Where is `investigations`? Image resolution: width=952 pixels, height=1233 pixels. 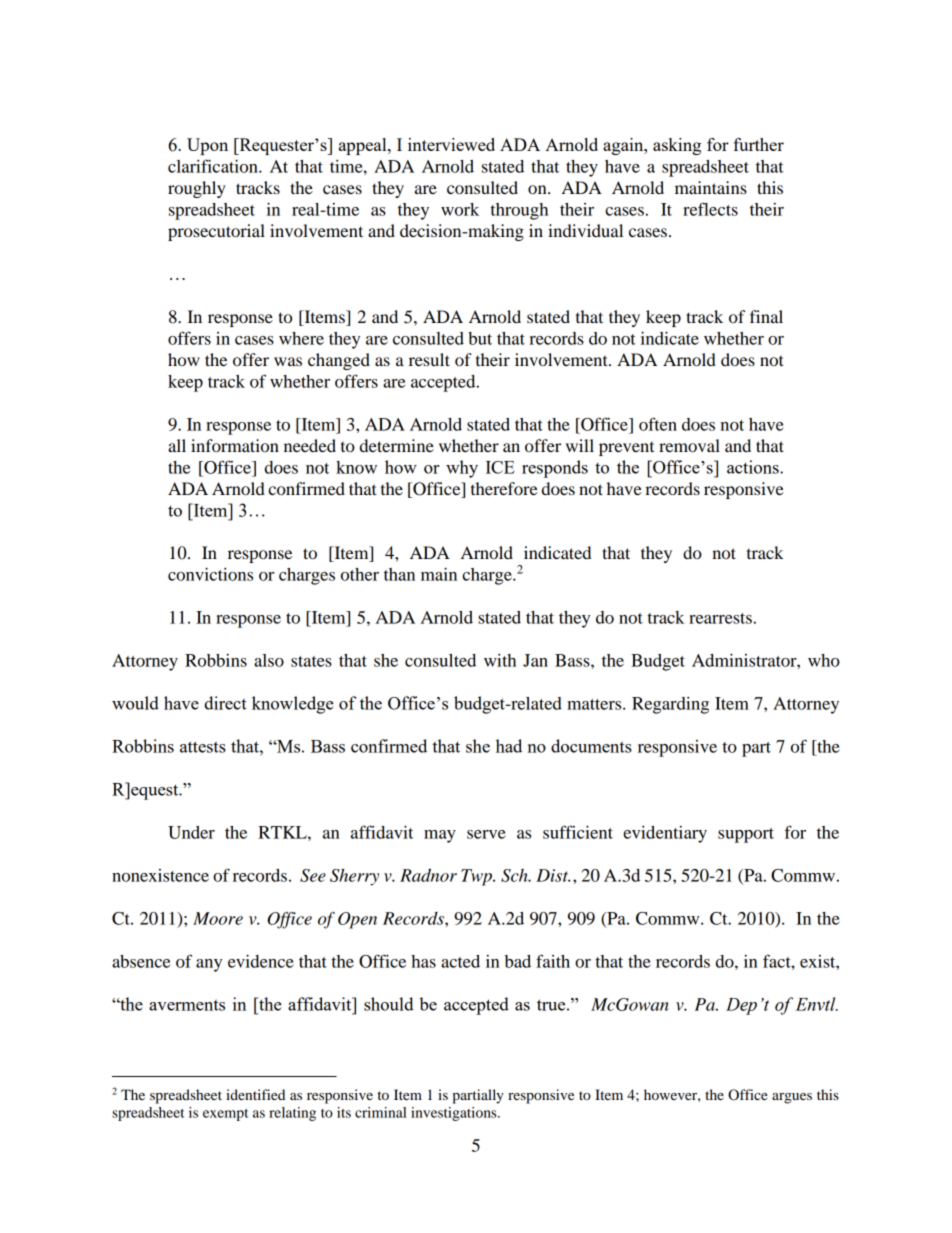 investigations is located at coordinates (455, 1114).
